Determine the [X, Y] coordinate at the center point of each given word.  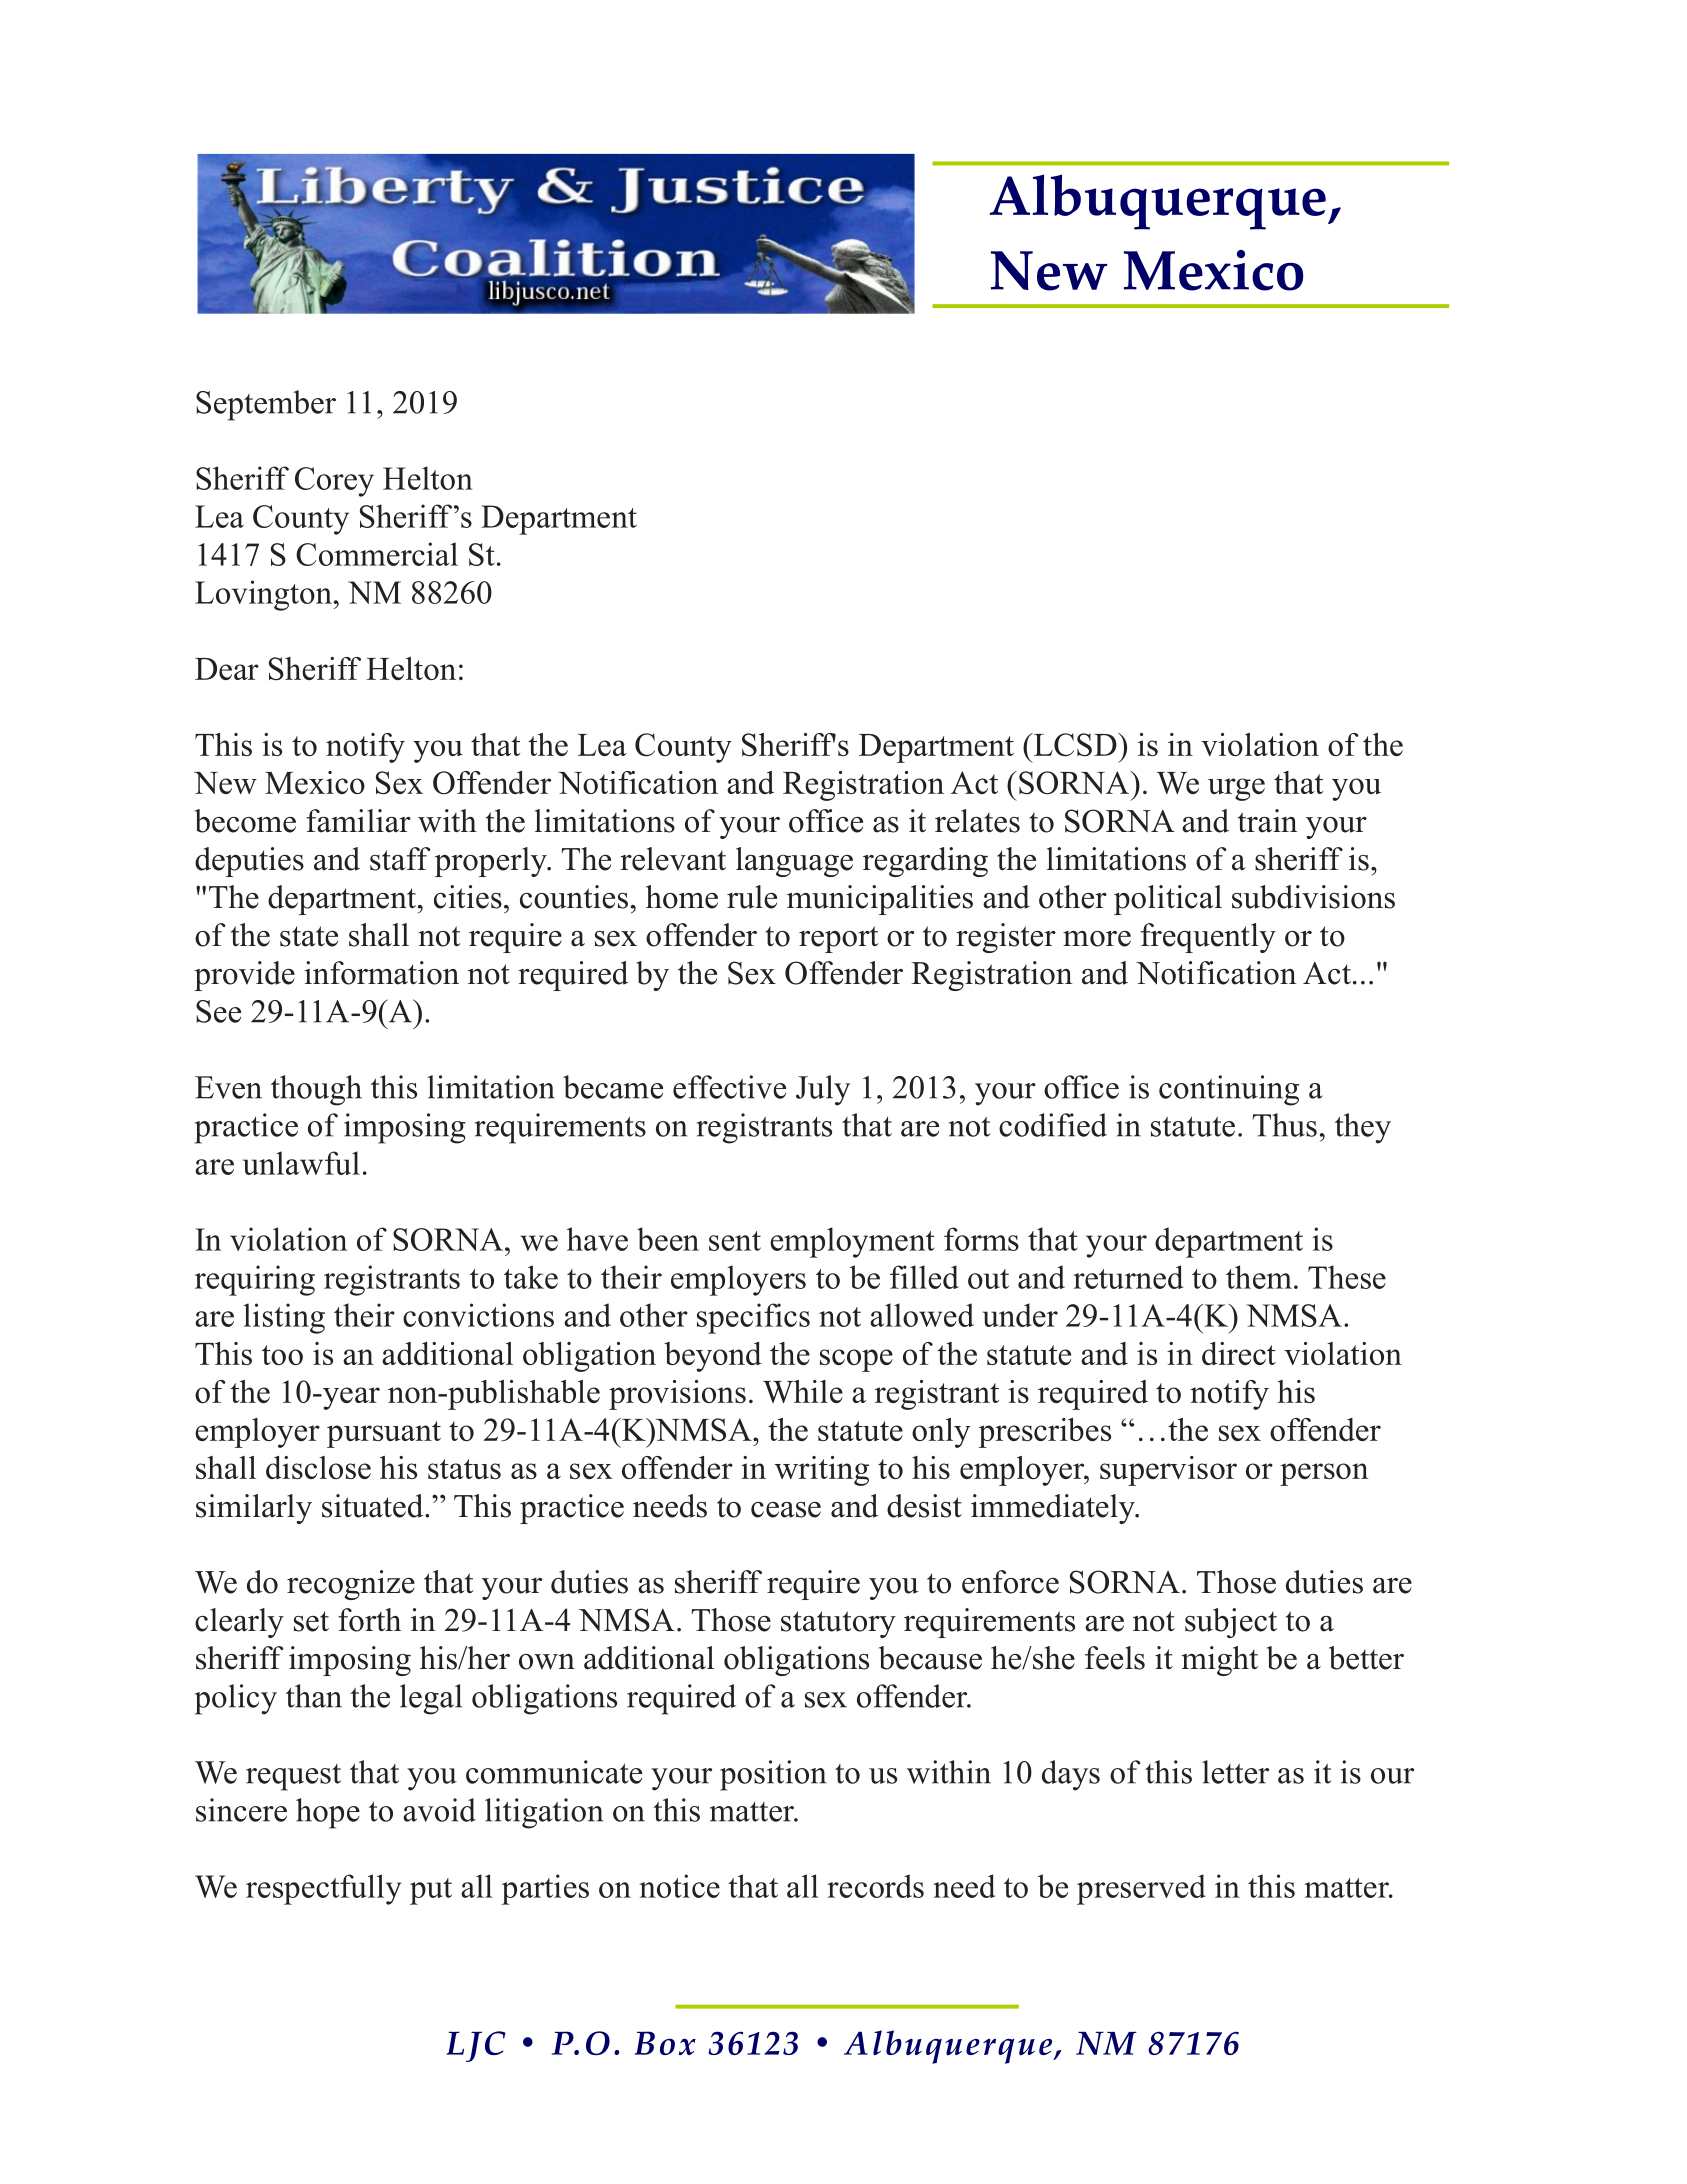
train [1267, 821]
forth [369, 1620]
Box [665, 2043]
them [1259, 1277]
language [794, 862]
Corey [334, 482]
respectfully [323, 1889]
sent [735, 1241]
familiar [358, 821]
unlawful [301, 1163]
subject [1231, 1623]
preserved [1141, 1889]
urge [1236, 789]
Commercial [377, 554]
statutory [838, 1624]
